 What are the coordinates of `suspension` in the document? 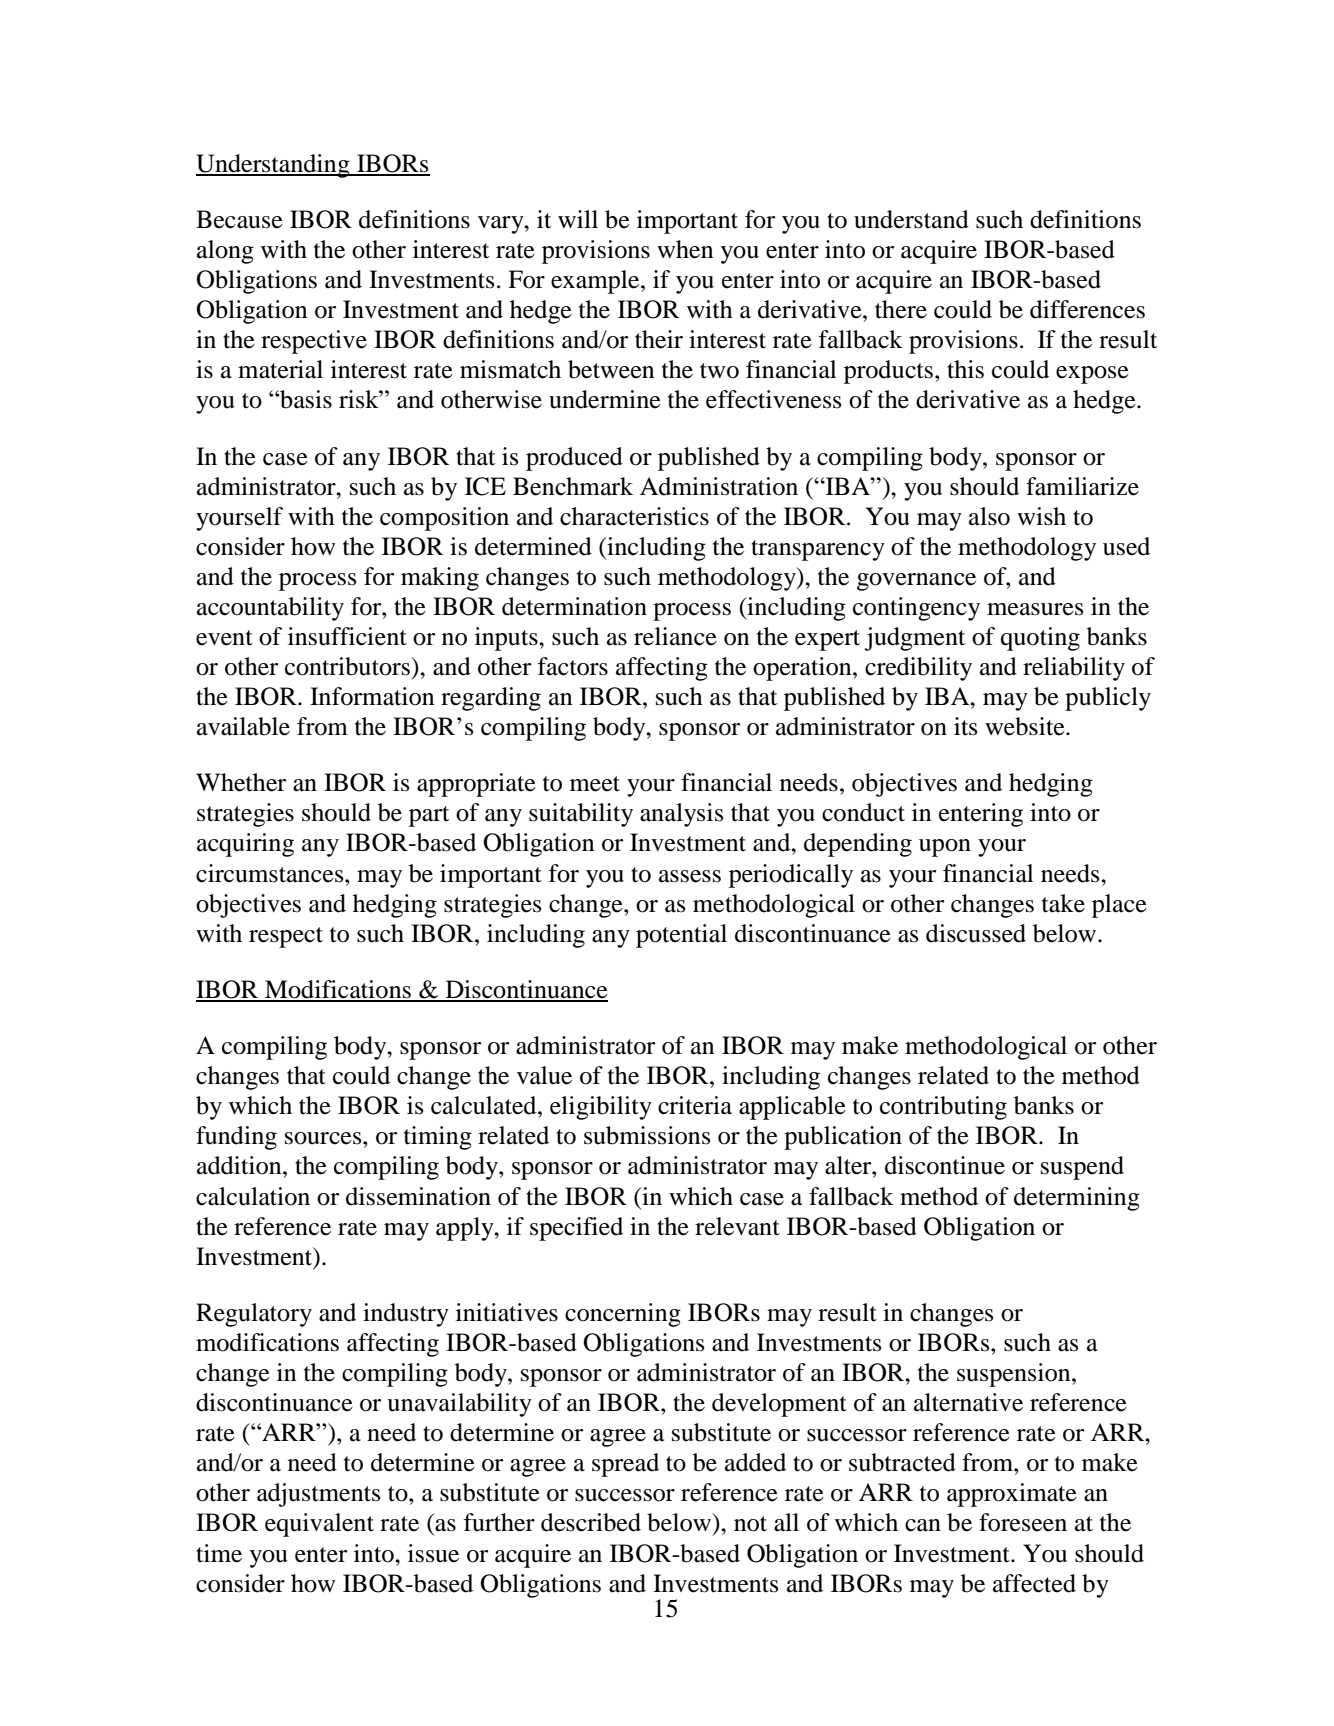 It's located at (1015, 1375).
